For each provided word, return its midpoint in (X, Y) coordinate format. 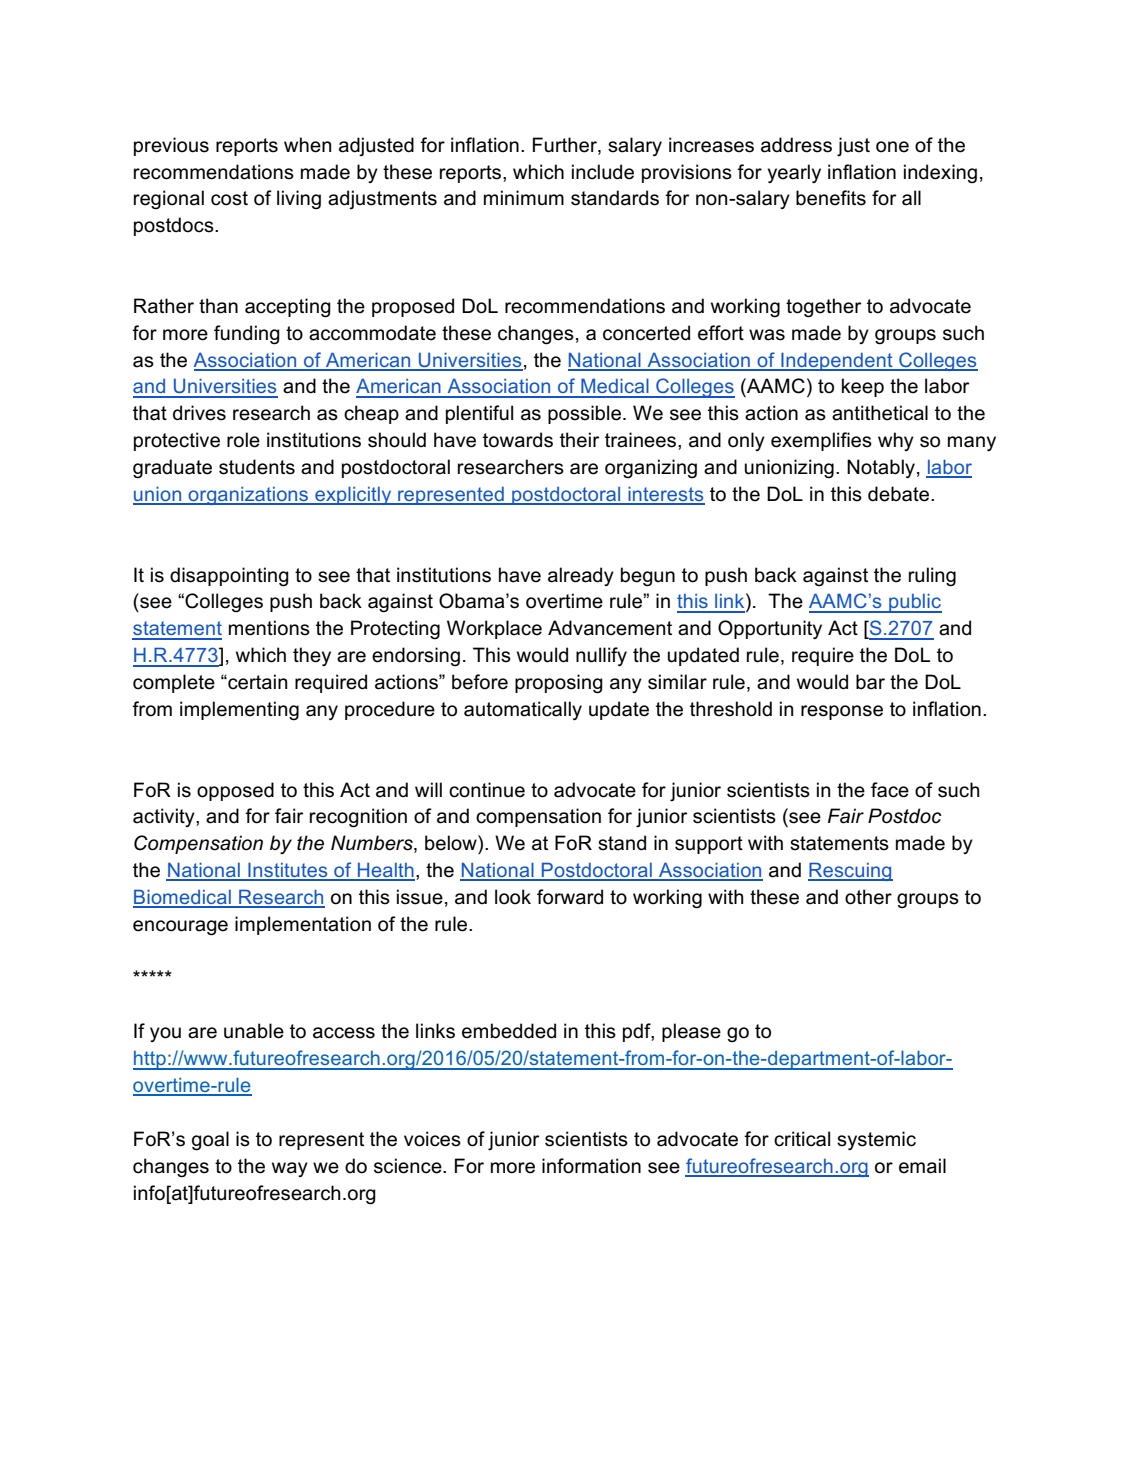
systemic (876, 1140)
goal (210, 1141)
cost (229, 198)
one (892, 147)
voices (432, 1139)
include (603, 172)
